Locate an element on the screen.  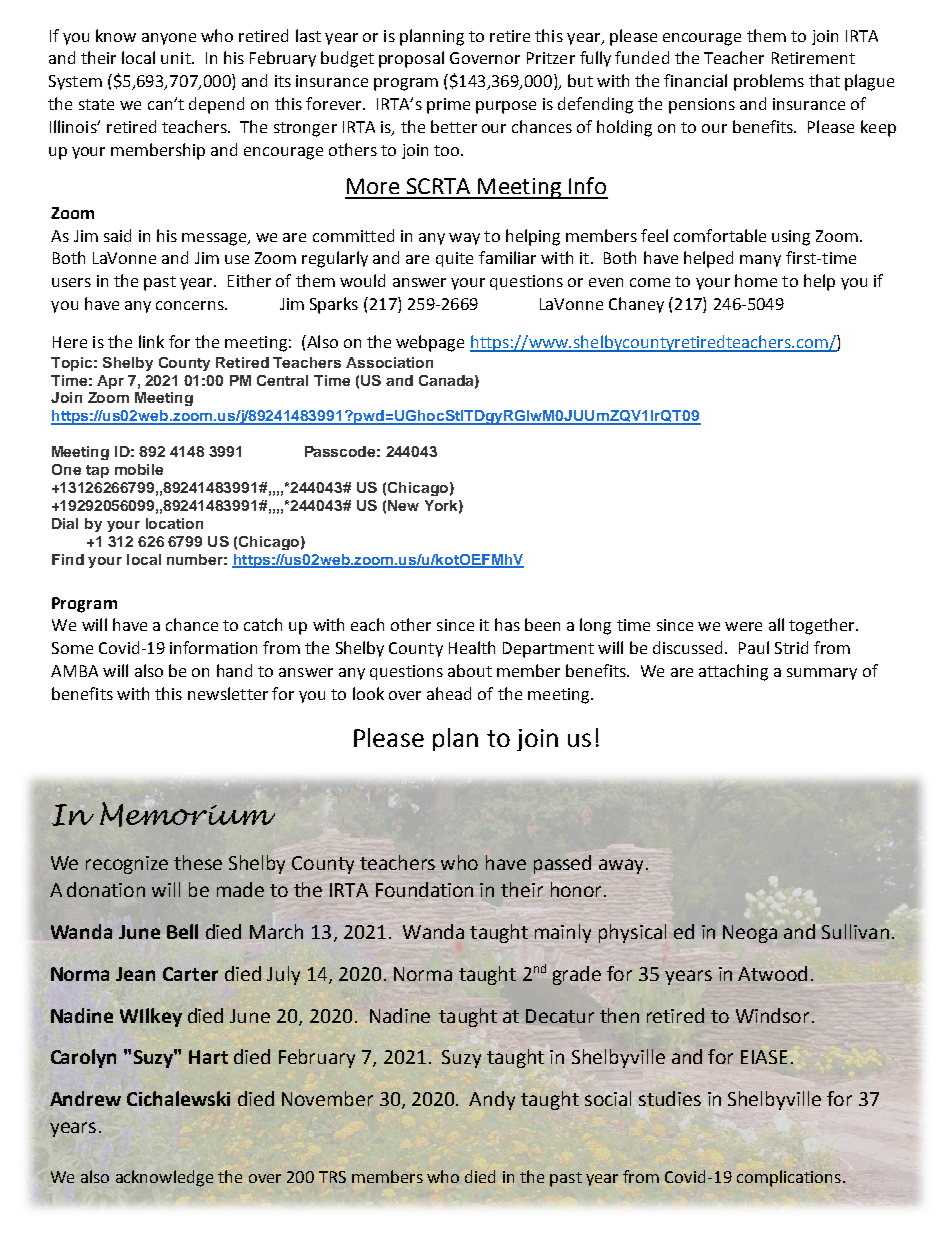
unit is located at coordinates (177, 58).
